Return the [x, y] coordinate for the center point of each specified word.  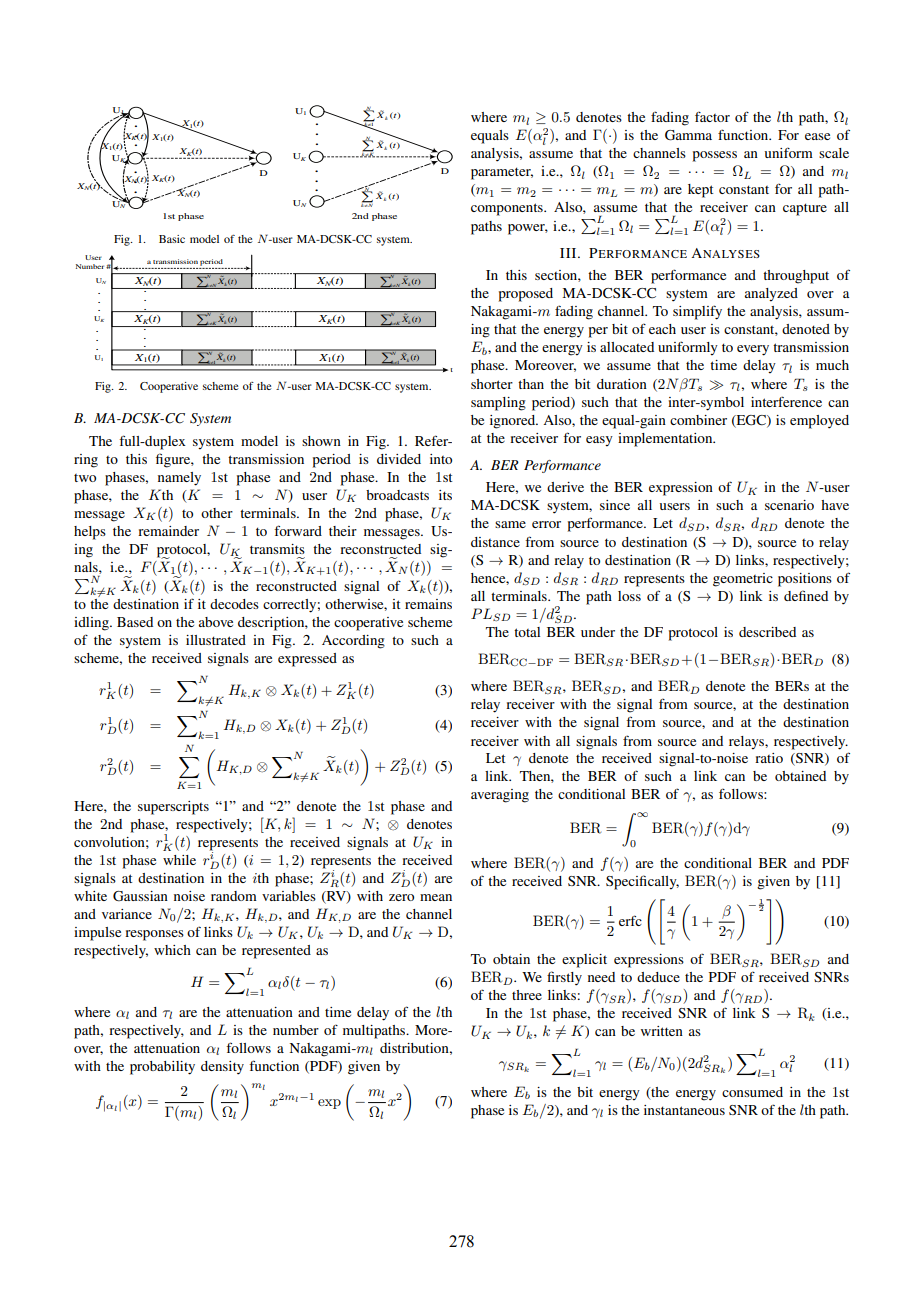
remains [428, 604]
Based [135, 622]
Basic [172, 239]
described [767, 632]
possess [715, 156]
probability [162, 1068]
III [569, 253]
